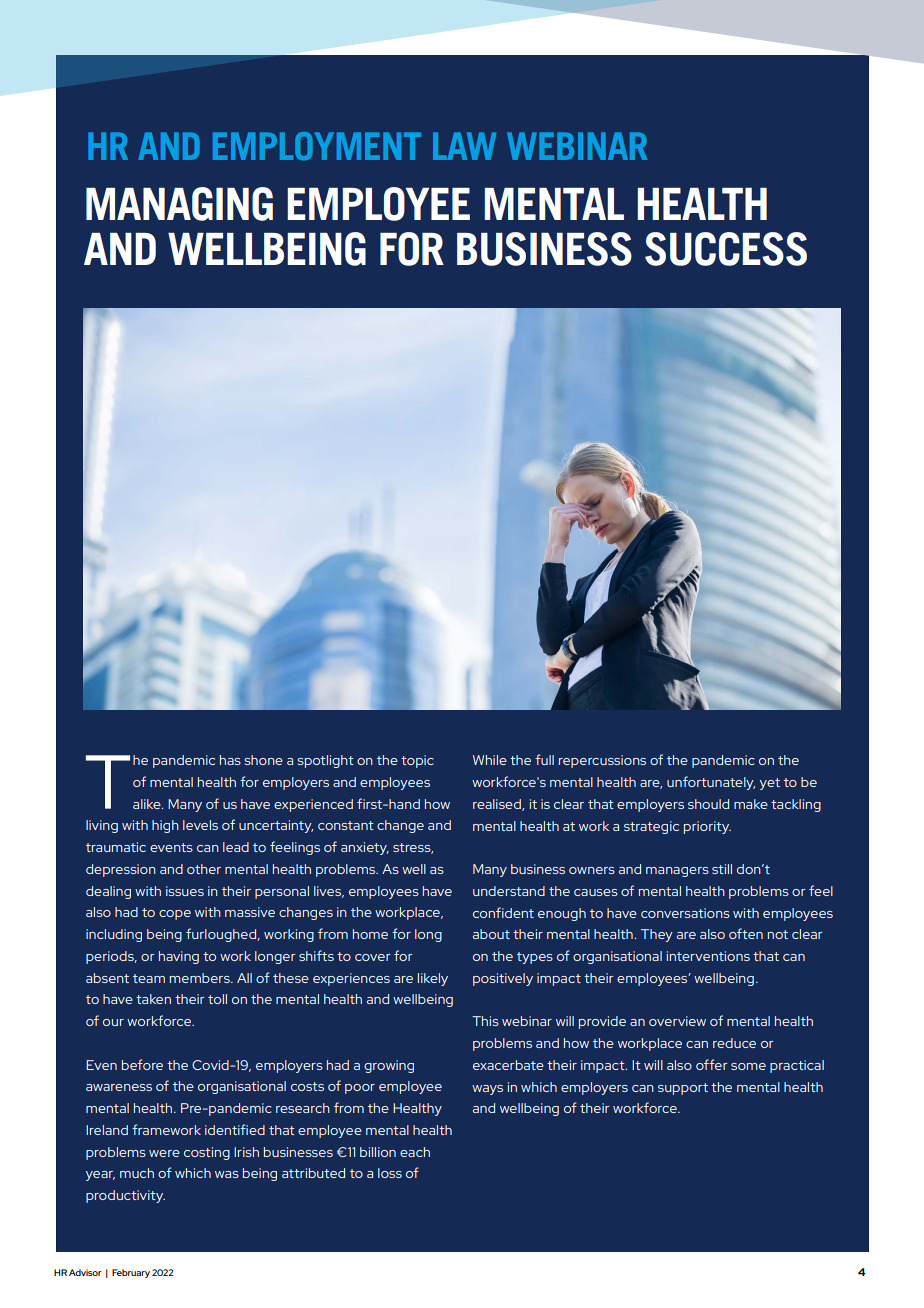 This screenshot has height=1308, width=924. I want to click on support, so click(683, 1089).
